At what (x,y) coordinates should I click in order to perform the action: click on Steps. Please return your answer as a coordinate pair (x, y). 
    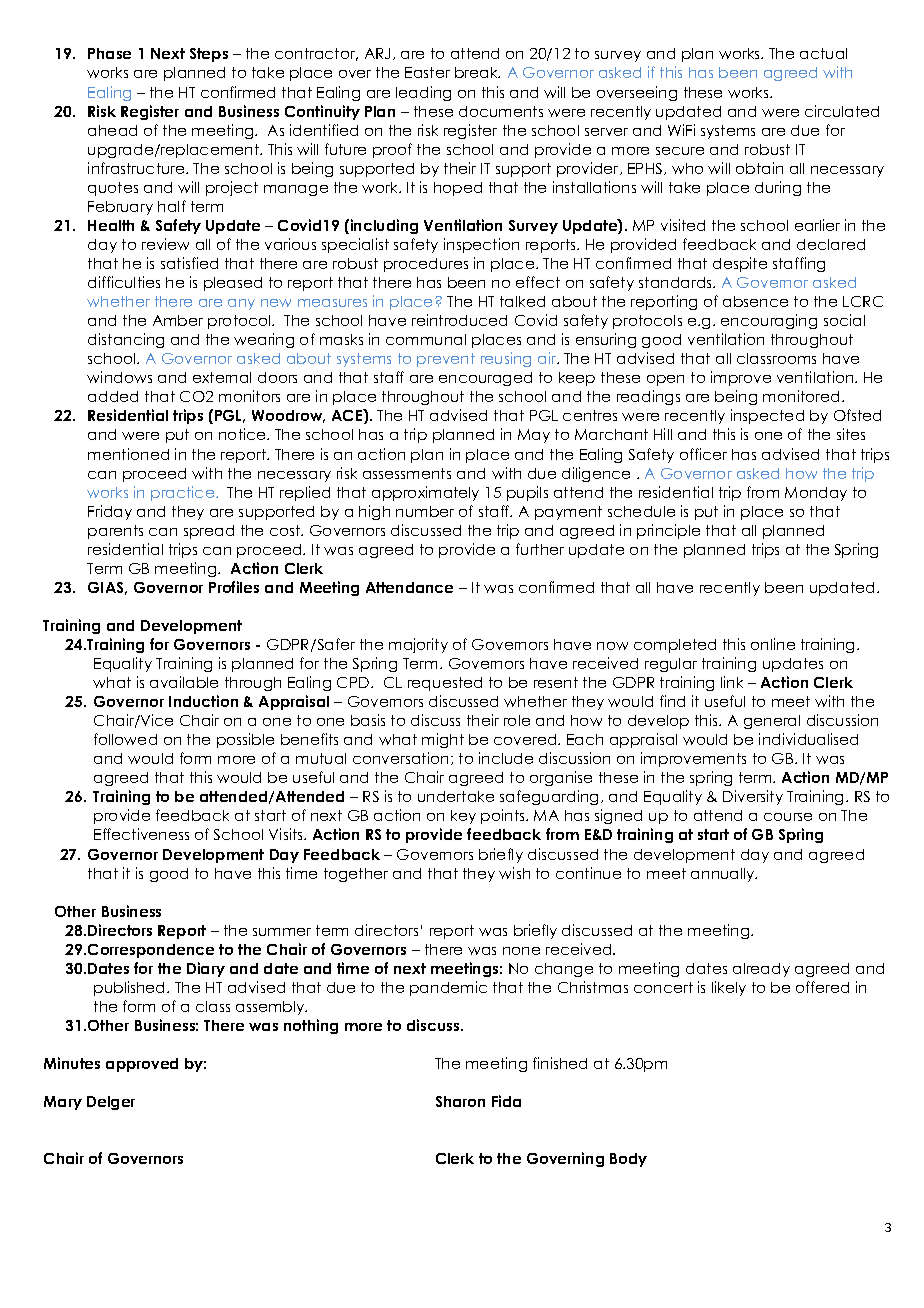
    Looking at the image, I should click on (209, 55).
